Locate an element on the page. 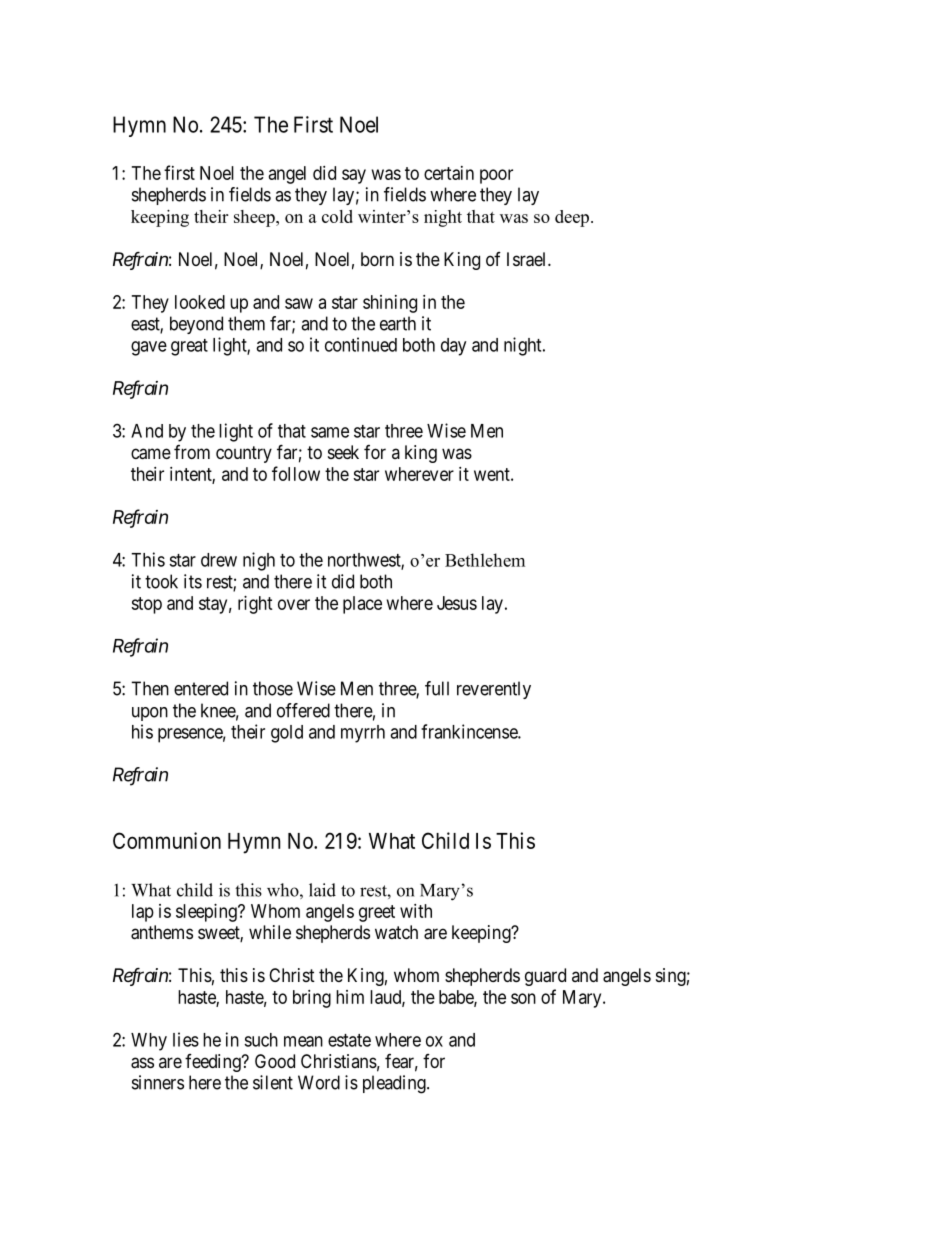  poor is located at coordinates (496, 176).
